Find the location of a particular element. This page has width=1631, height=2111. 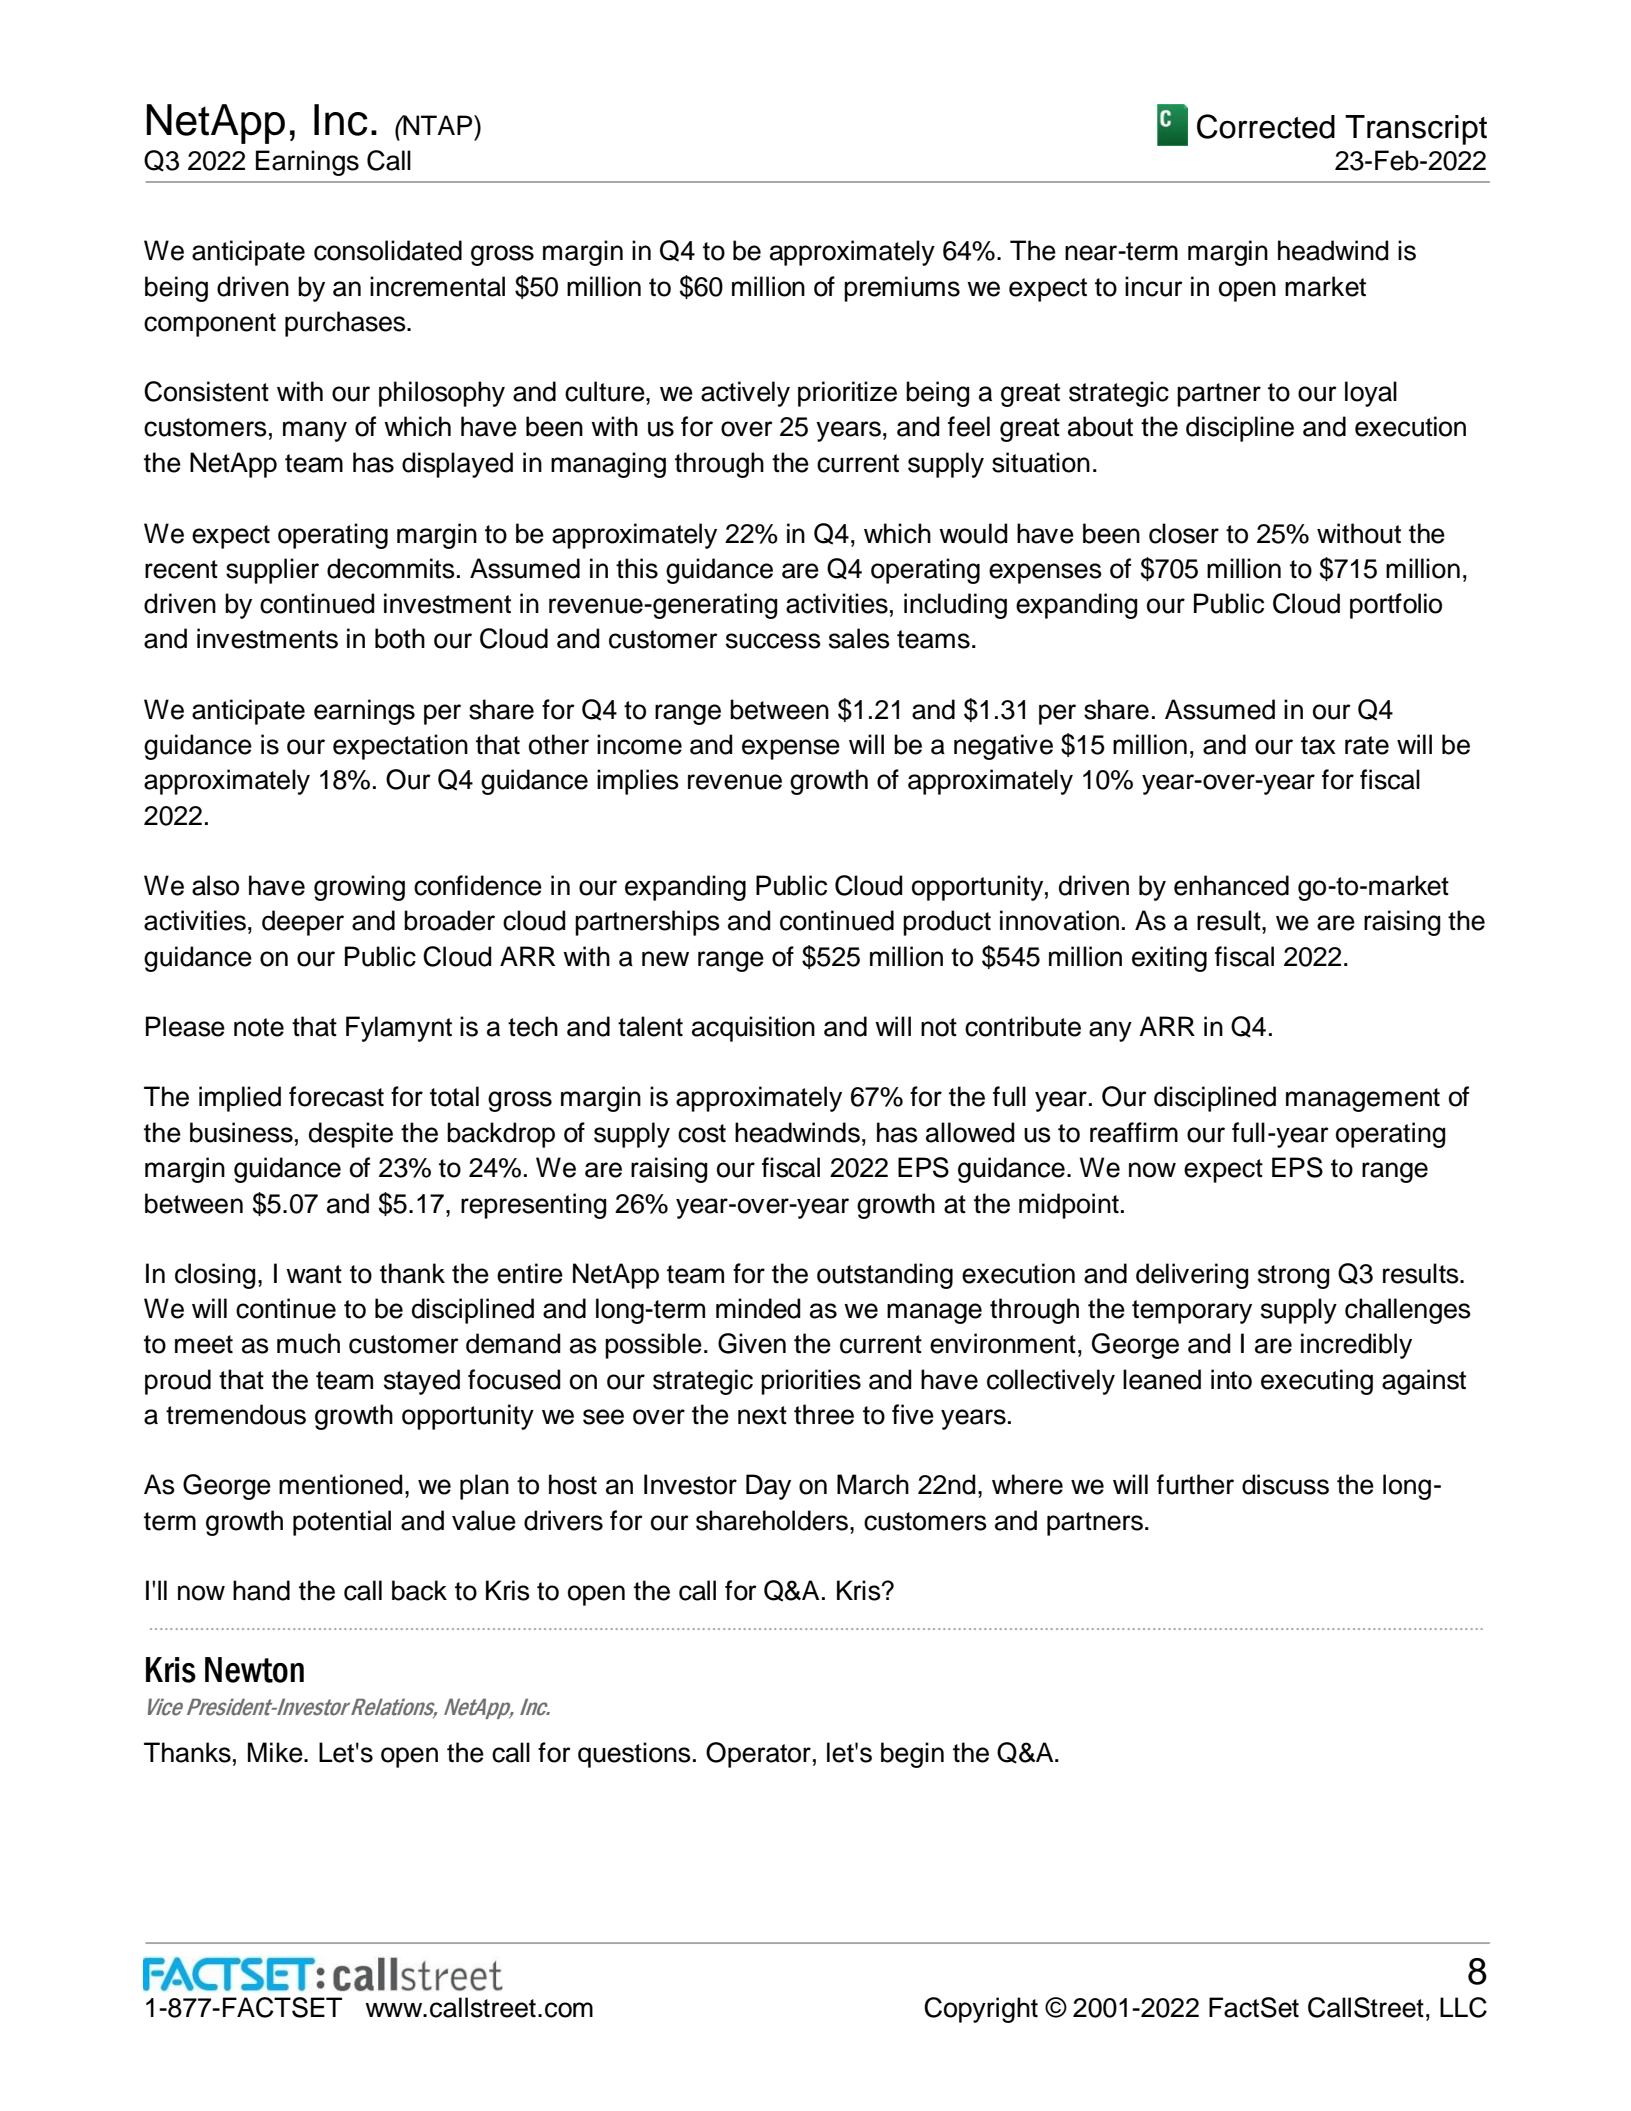

reaffirm is located at coordinates (1134, 1132).
